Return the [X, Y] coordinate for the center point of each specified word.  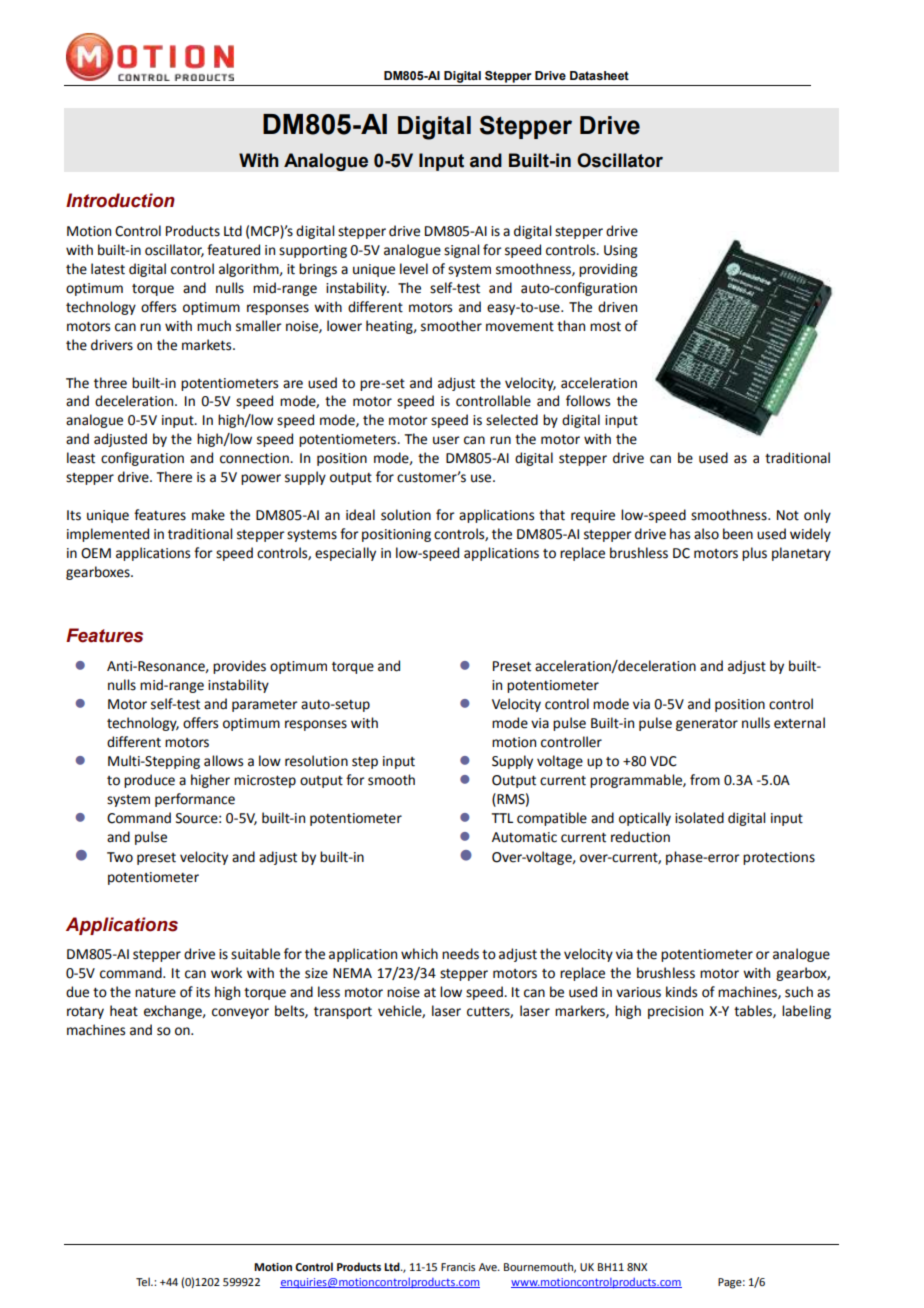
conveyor [240, 1013]
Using [621, 251]
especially [345, 554]
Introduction [120, 200]
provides [239, 667]
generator [707, 725]
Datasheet [599, 75]
